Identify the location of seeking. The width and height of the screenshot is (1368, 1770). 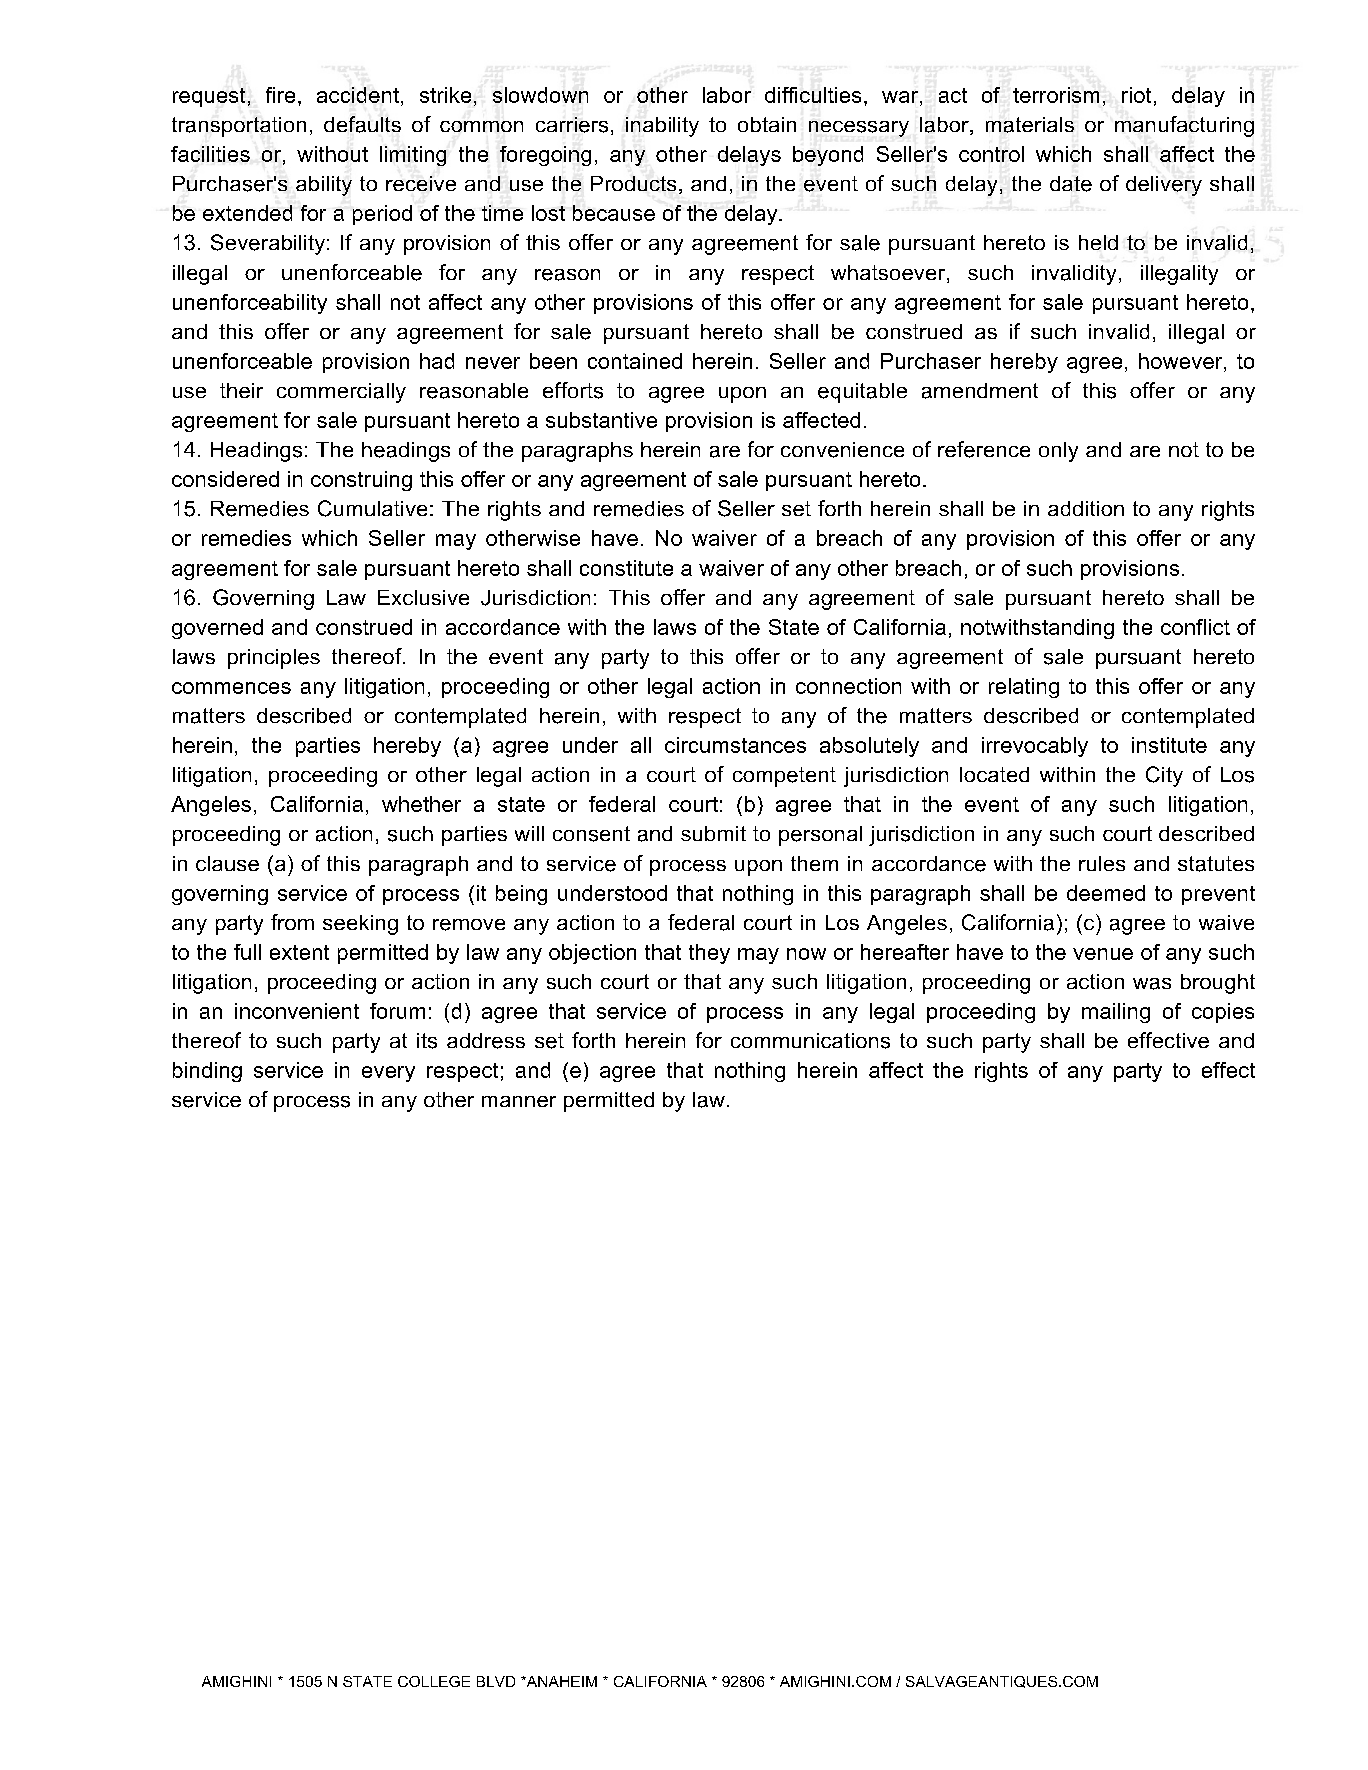
(360, 925).
